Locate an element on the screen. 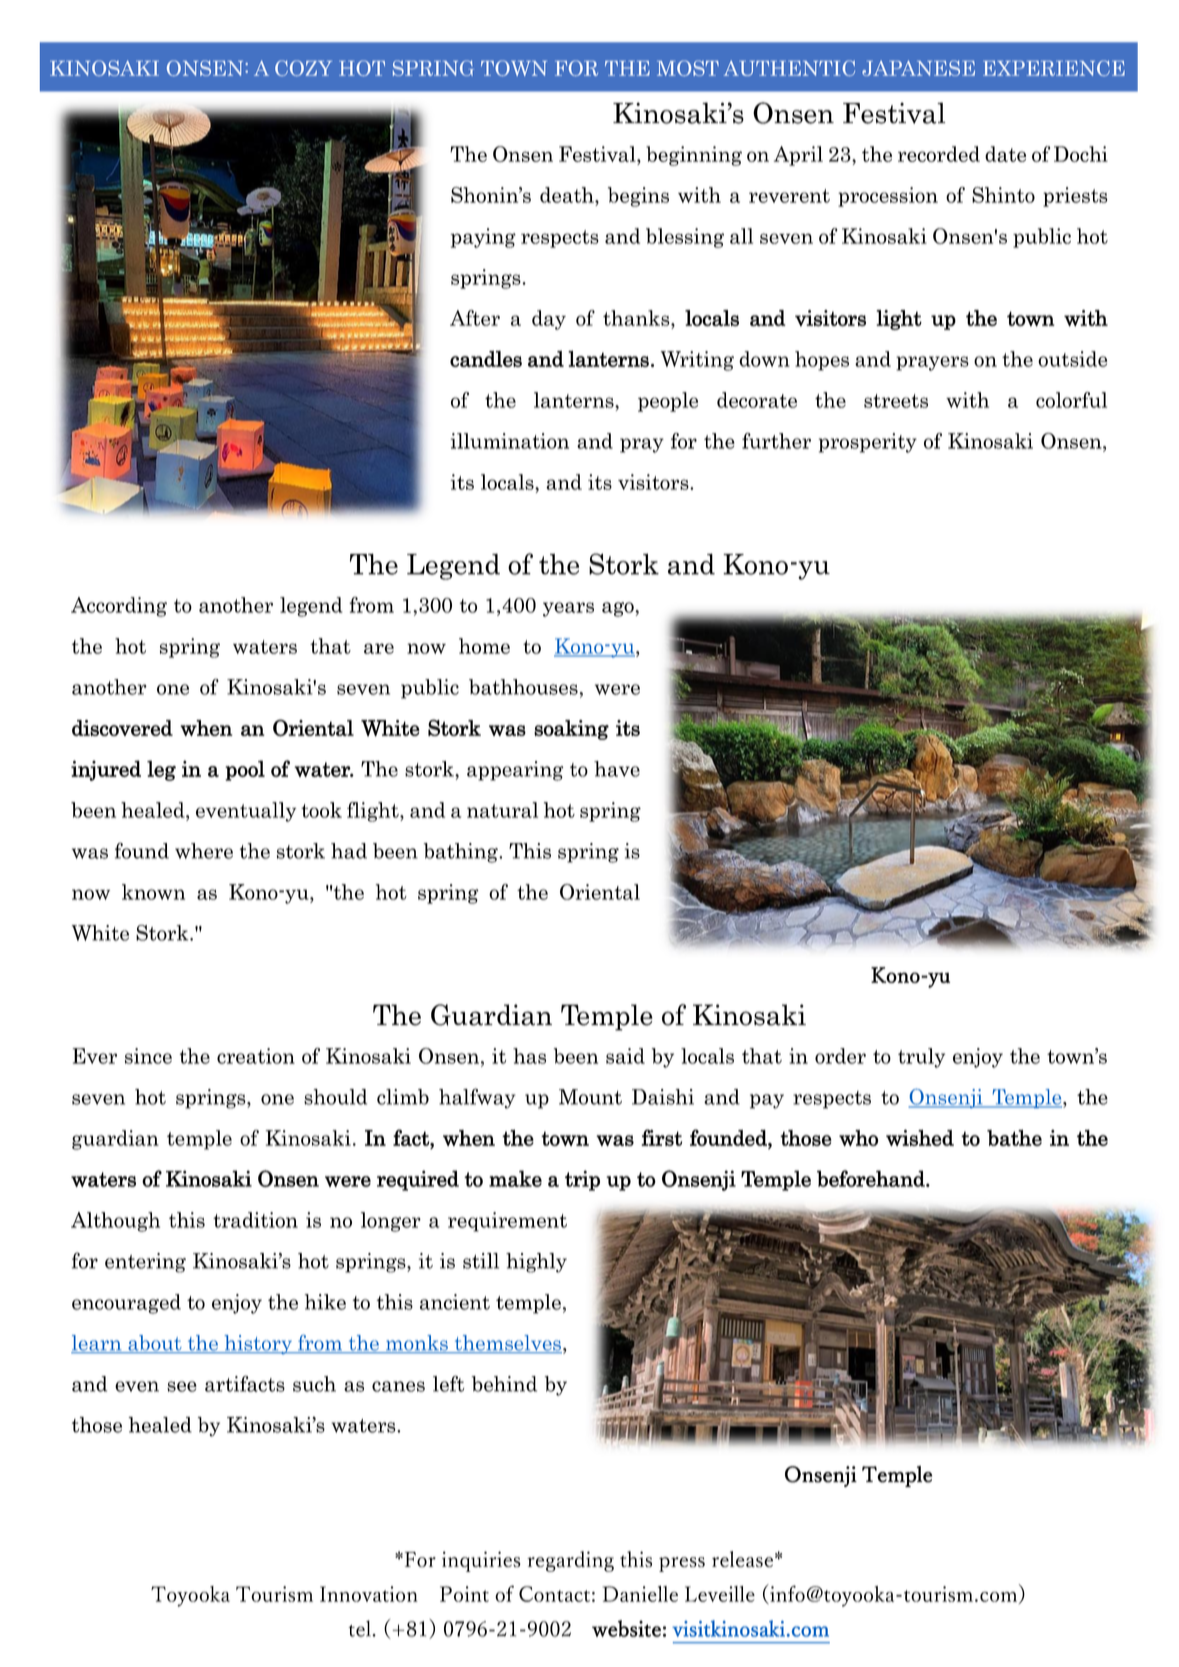 This screenshot has width=1179, height=1667. death is located at coordinates (568, 195).
